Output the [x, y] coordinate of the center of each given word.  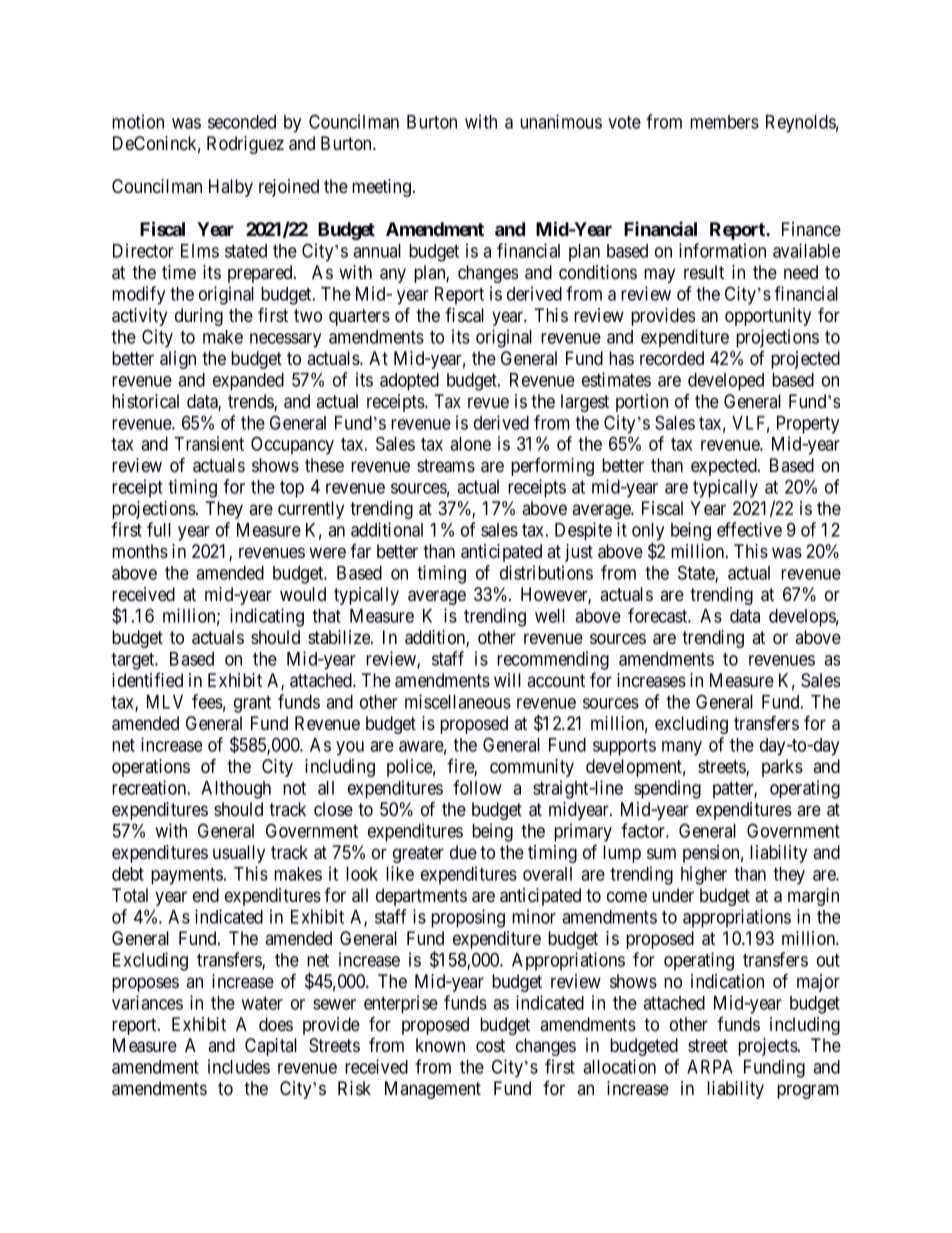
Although [236, 790]
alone [470, 444]
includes [239, 1066]
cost [490, 1046]
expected [725, 467]
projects [768, 1047]
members [724, 122]
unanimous [561, 121]
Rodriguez [245, 145]
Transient [209, 443]
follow [477, 787]
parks [782, 768]
